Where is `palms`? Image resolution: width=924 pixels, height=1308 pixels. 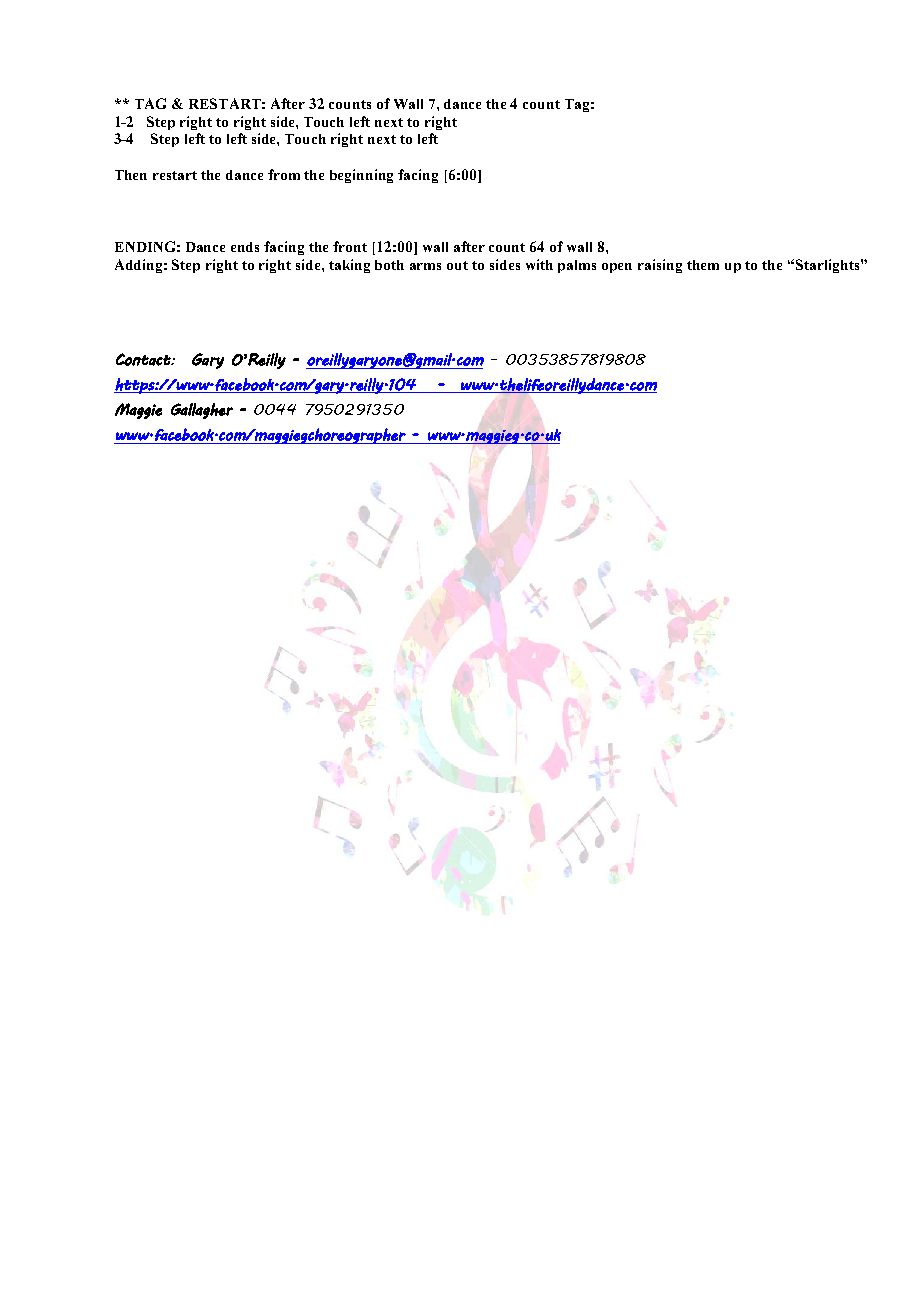
palms is located at coordinates (577, 266).
